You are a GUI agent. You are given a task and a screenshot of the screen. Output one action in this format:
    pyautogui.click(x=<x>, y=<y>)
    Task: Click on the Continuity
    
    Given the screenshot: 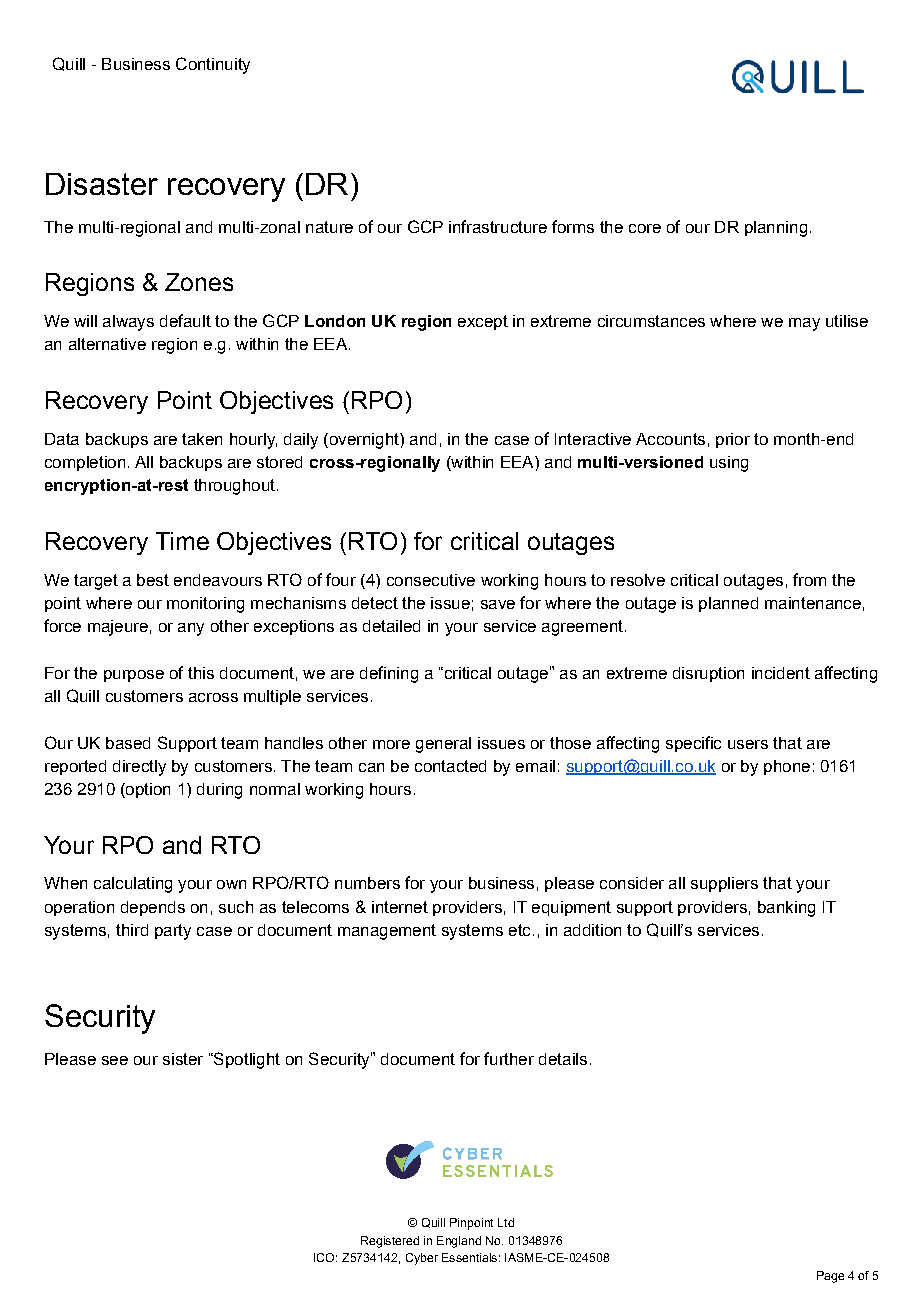 What is the action you would take?
    pyautogui.click(x=213, y=65)
